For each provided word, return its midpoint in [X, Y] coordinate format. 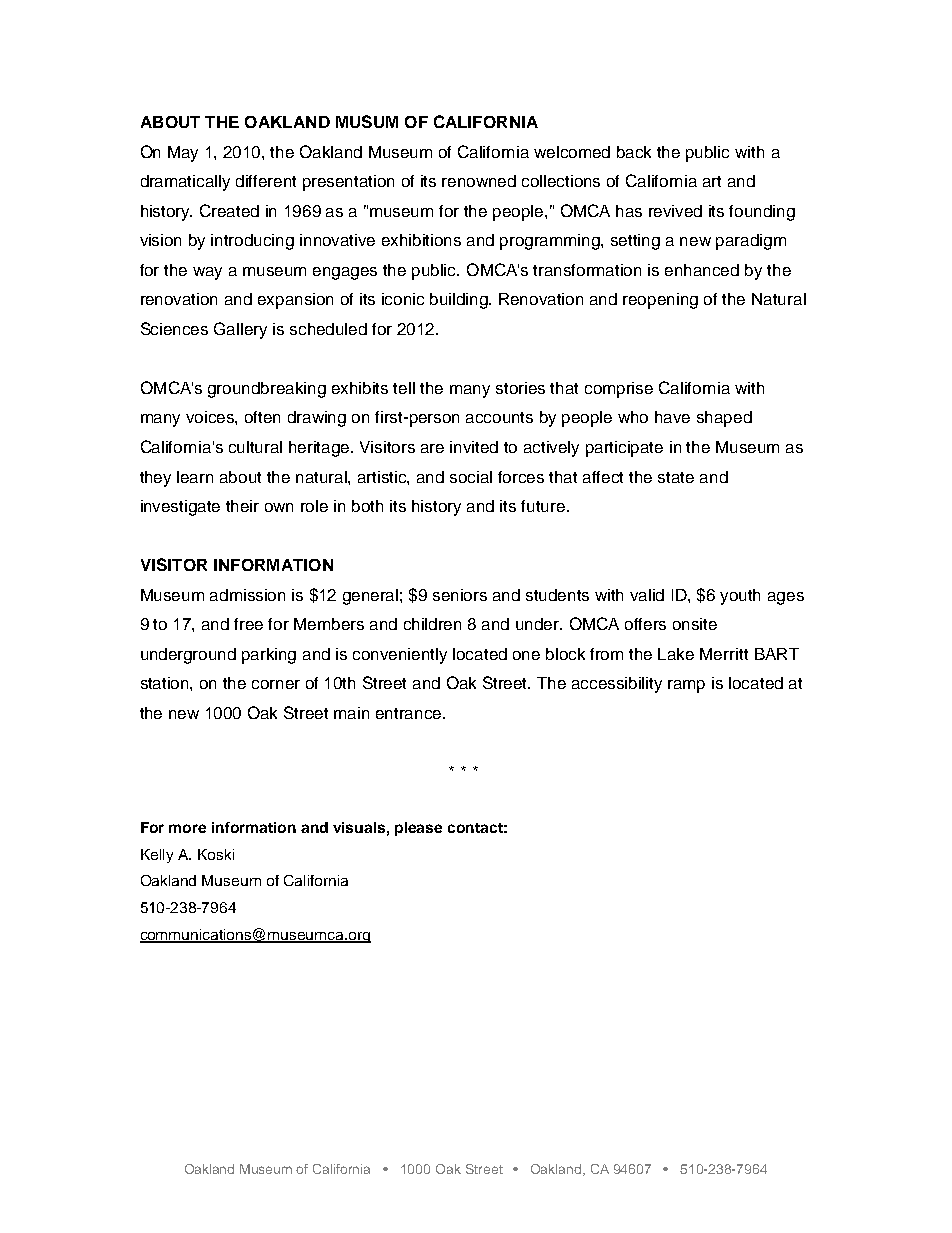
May [183, 154]
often [262, 417]
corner [276, 684]
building [460, 301]
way [207, 273]
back [634, 152]
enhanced [702, 270]
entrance [410, 713]
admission [247, 595]
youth [740, 597]
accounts [499, 417]
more [187, 828]
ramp [686, 686]
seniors [460, 595]
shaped [724, 419]
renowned [479, 181]
